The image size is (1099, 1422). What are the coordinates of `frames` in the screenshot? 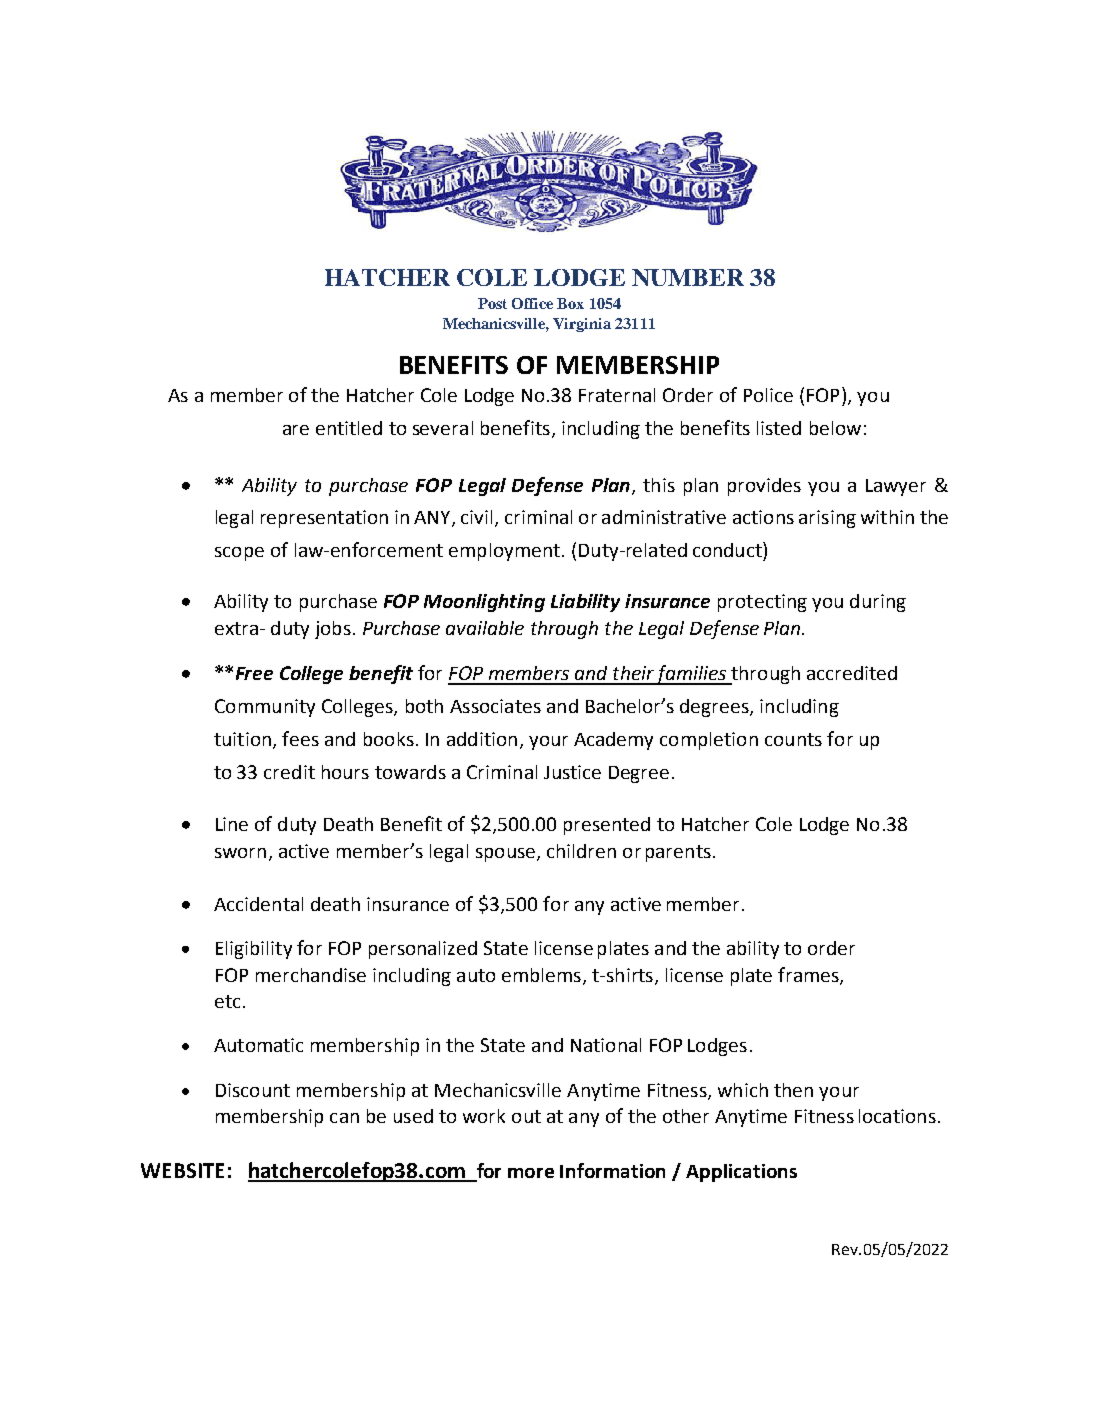 It's located at (809, 975).
